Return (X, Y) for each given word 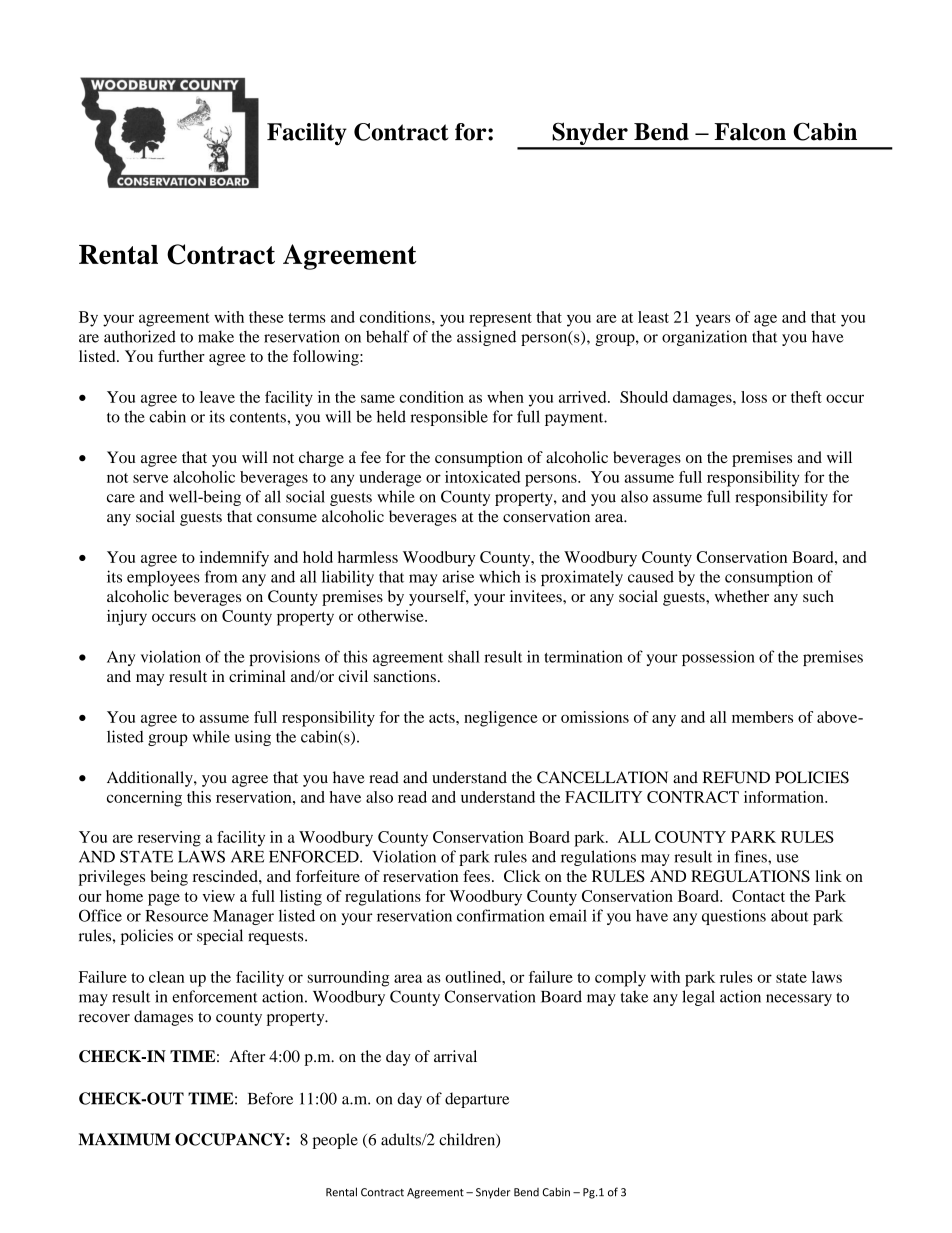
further (181, 356)
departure (477, 1100)
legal (698, 998)
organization (704, 338)
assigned (486, 338)
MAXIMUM (124, 1139)
